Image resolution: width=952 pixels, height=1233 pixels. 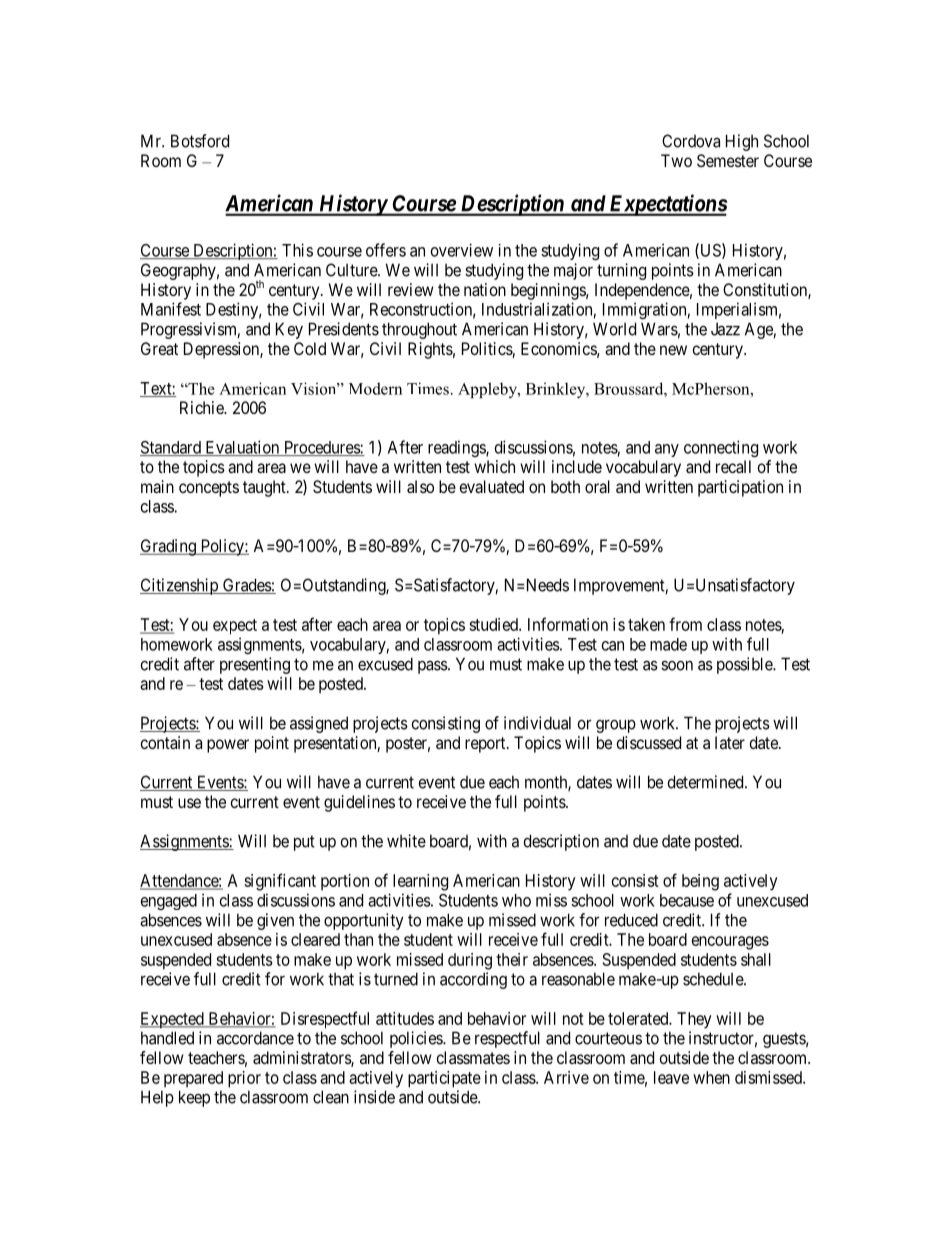 I want to click on participate, so click(x=444, y=1079).
